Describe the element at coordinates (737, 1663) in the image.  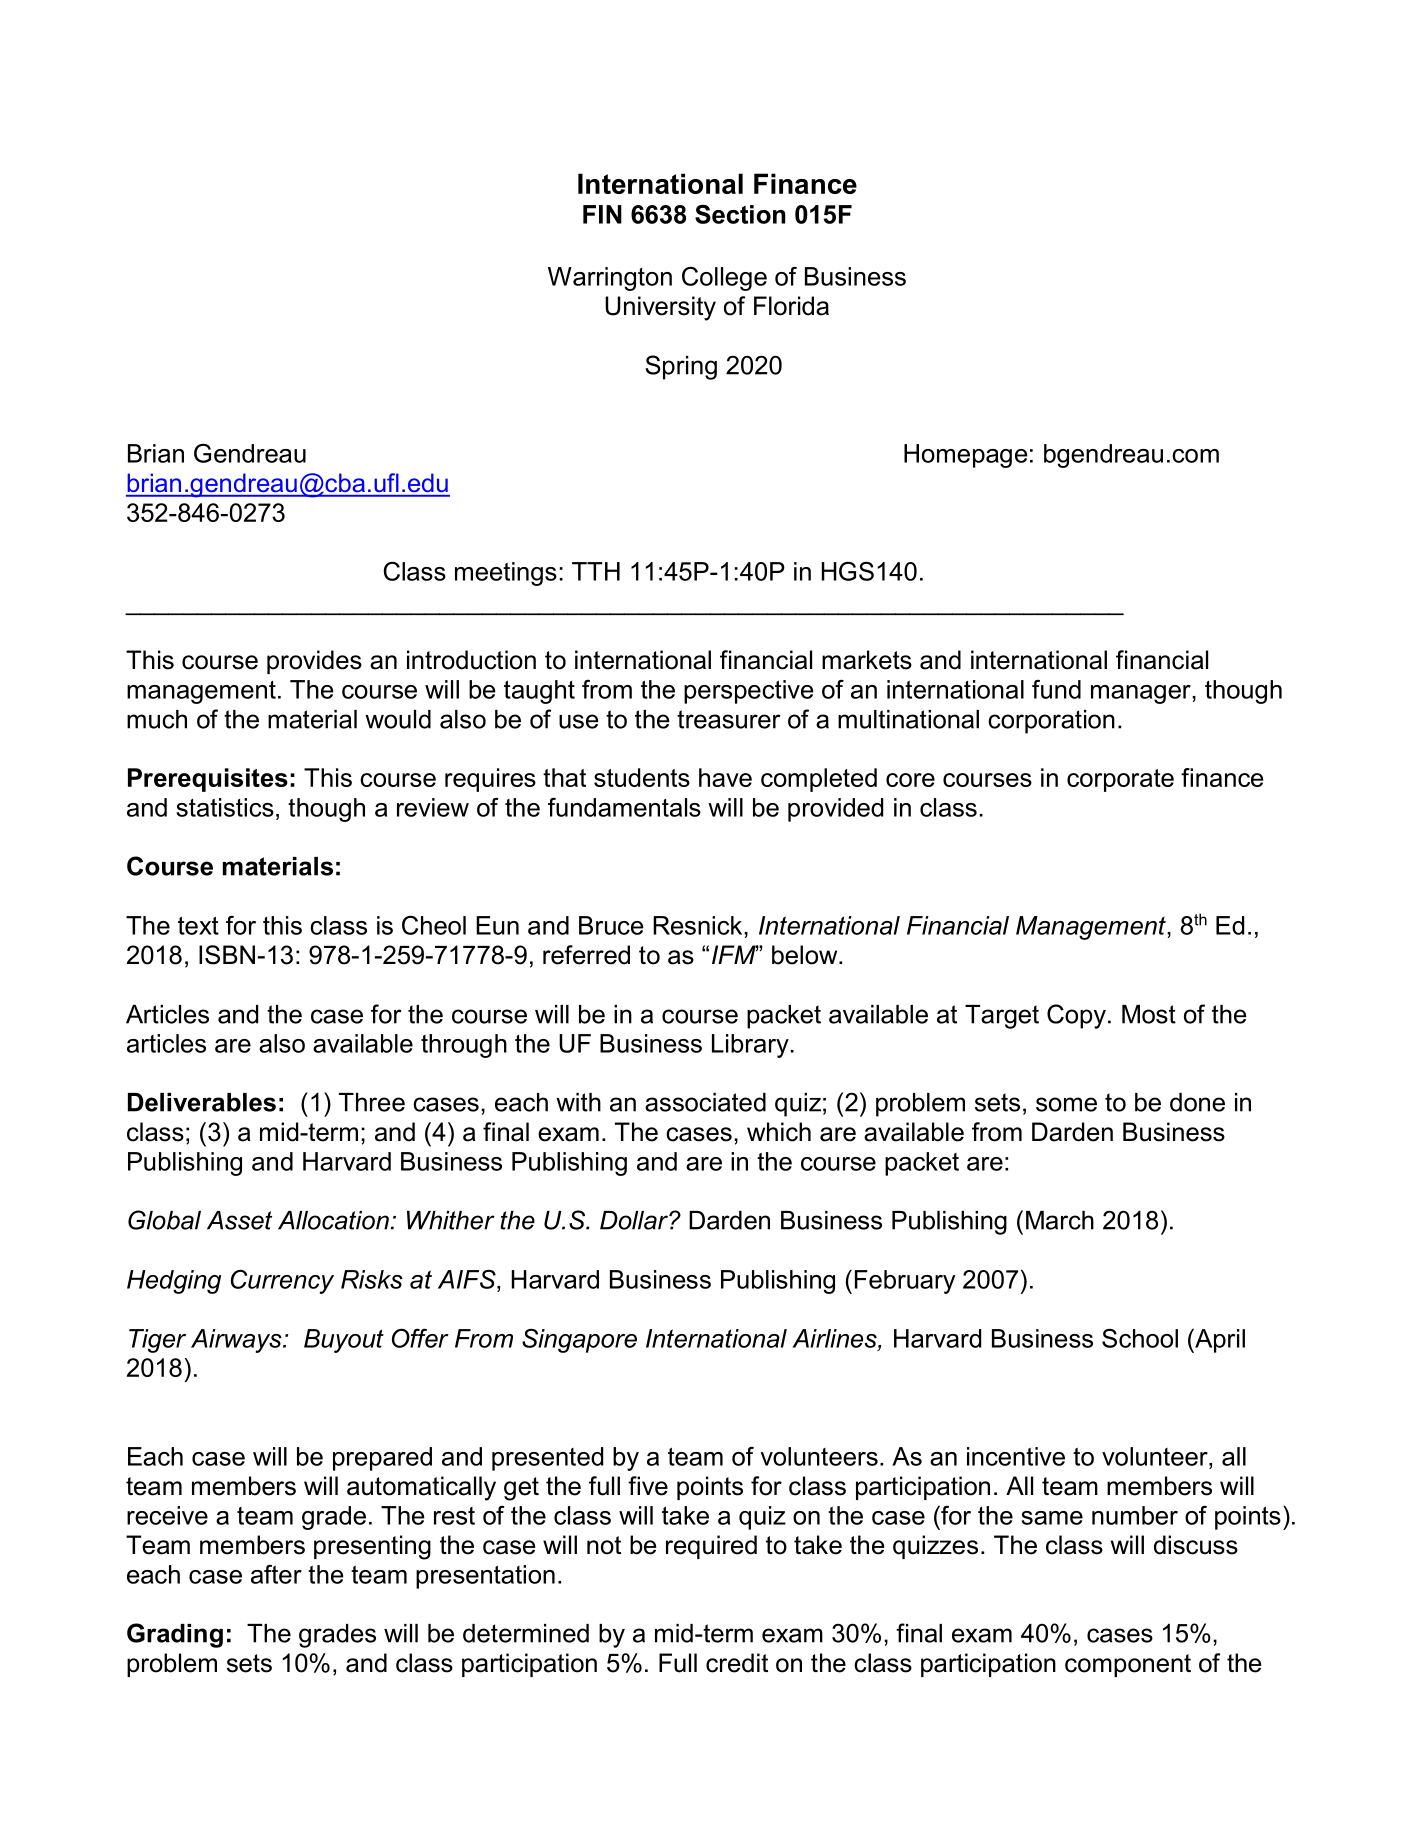
I see `credit` at that location.
